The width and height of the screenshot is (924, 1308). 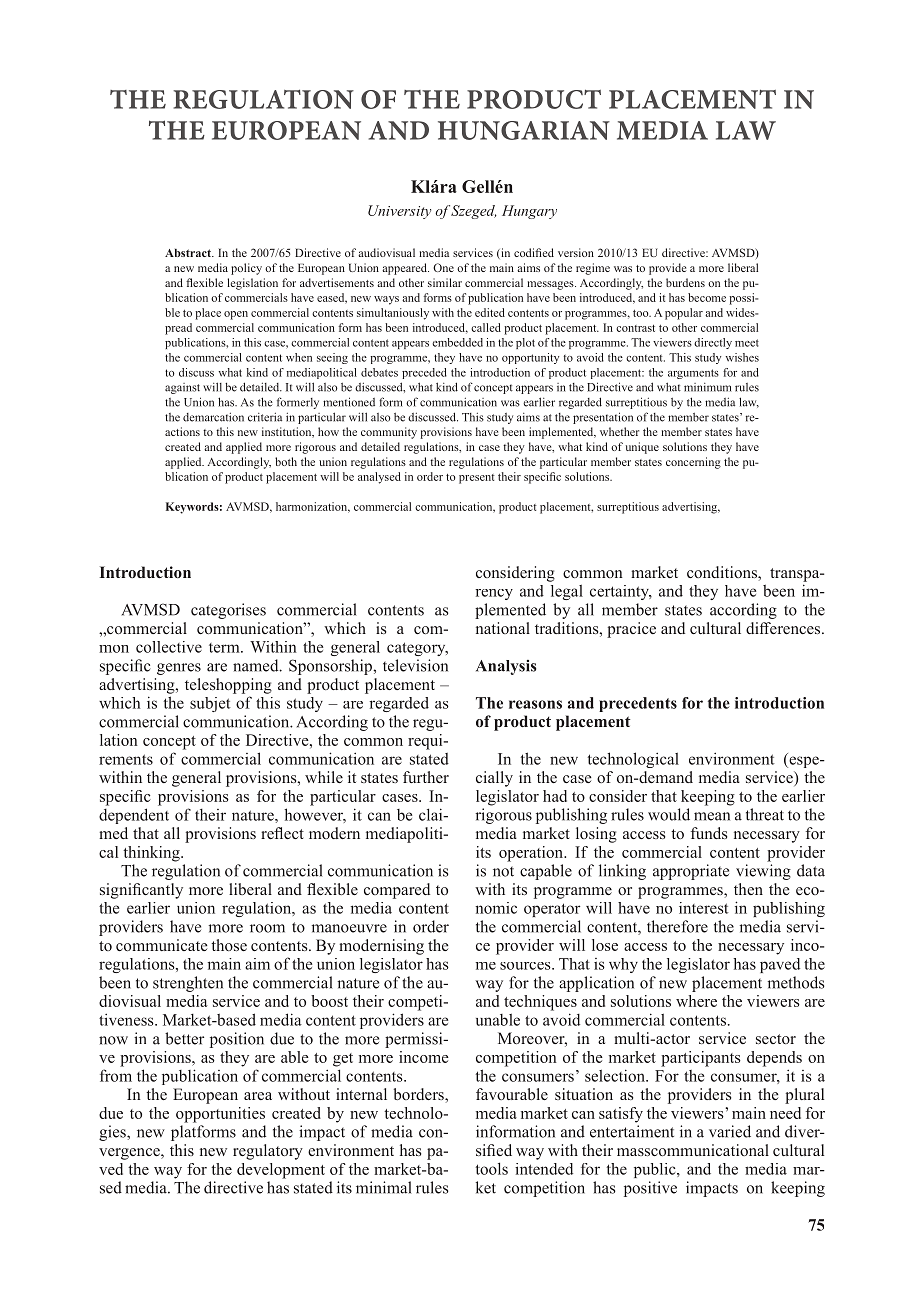 What do you see at coordinates (379, 478) in the screenshot?
I see `analysed` at bounding box center [379, 478].
